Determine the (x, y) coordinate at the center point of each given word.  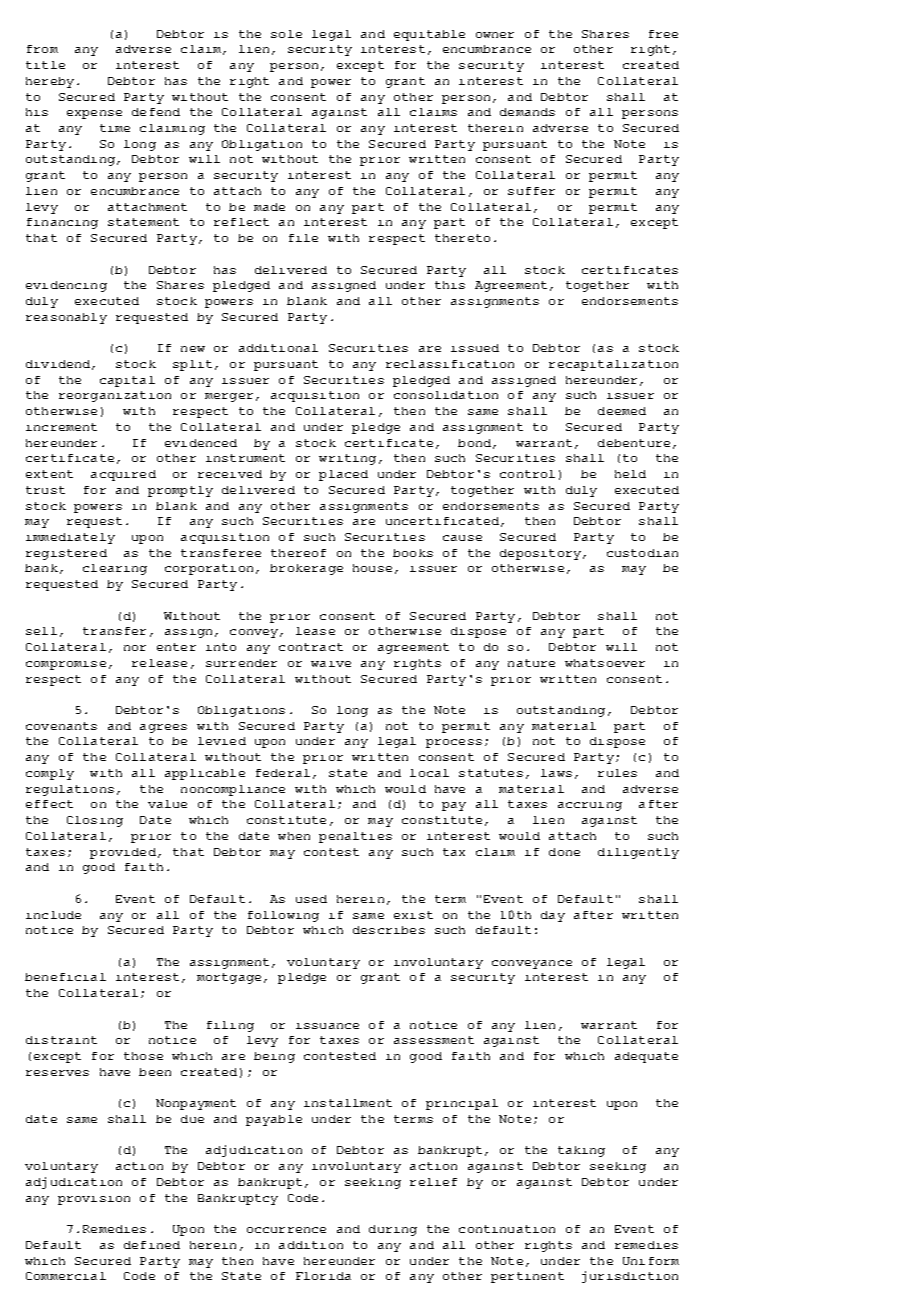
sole (286, 34)
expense (94, 114)
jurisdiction (630, 1277)
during (393, 1230)
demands (527, 112)
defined (152, 1245)
